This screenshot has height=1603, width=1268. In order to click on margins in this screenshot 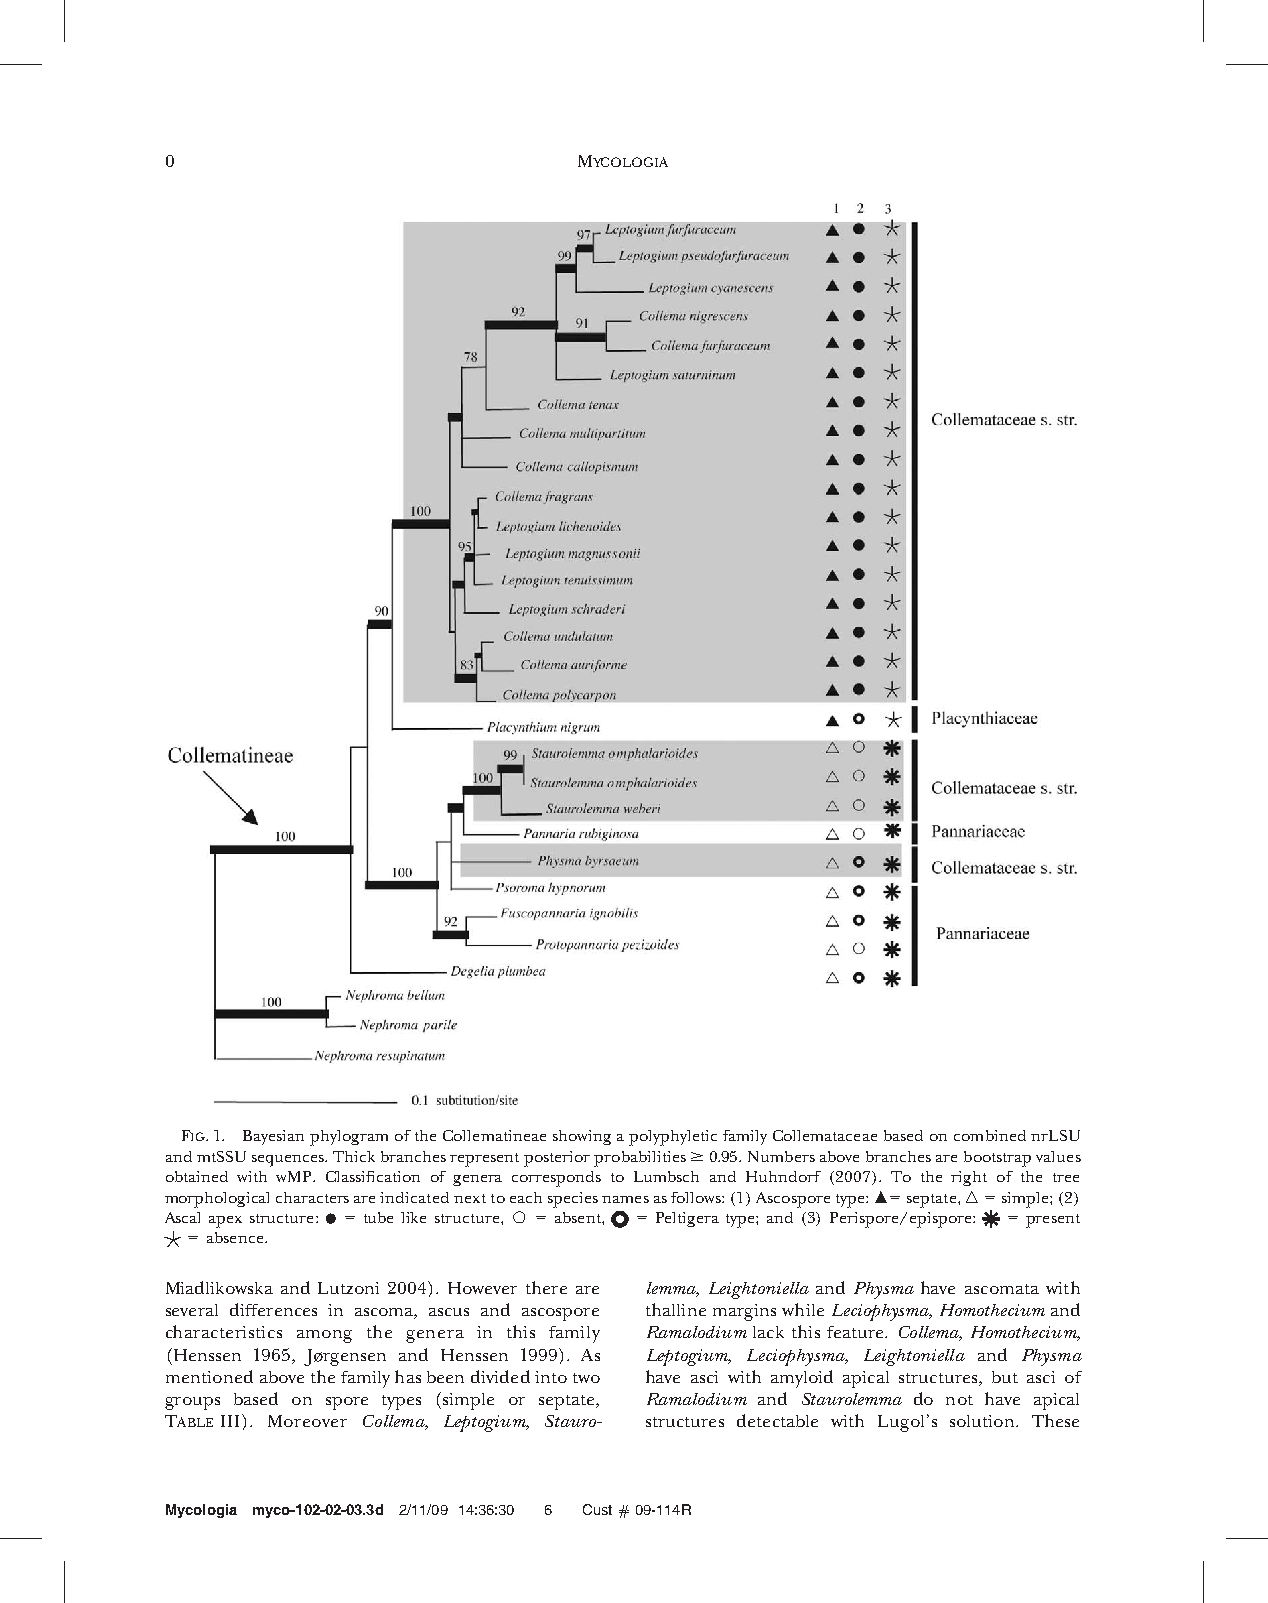, I will do `click(744, 1312)`.
